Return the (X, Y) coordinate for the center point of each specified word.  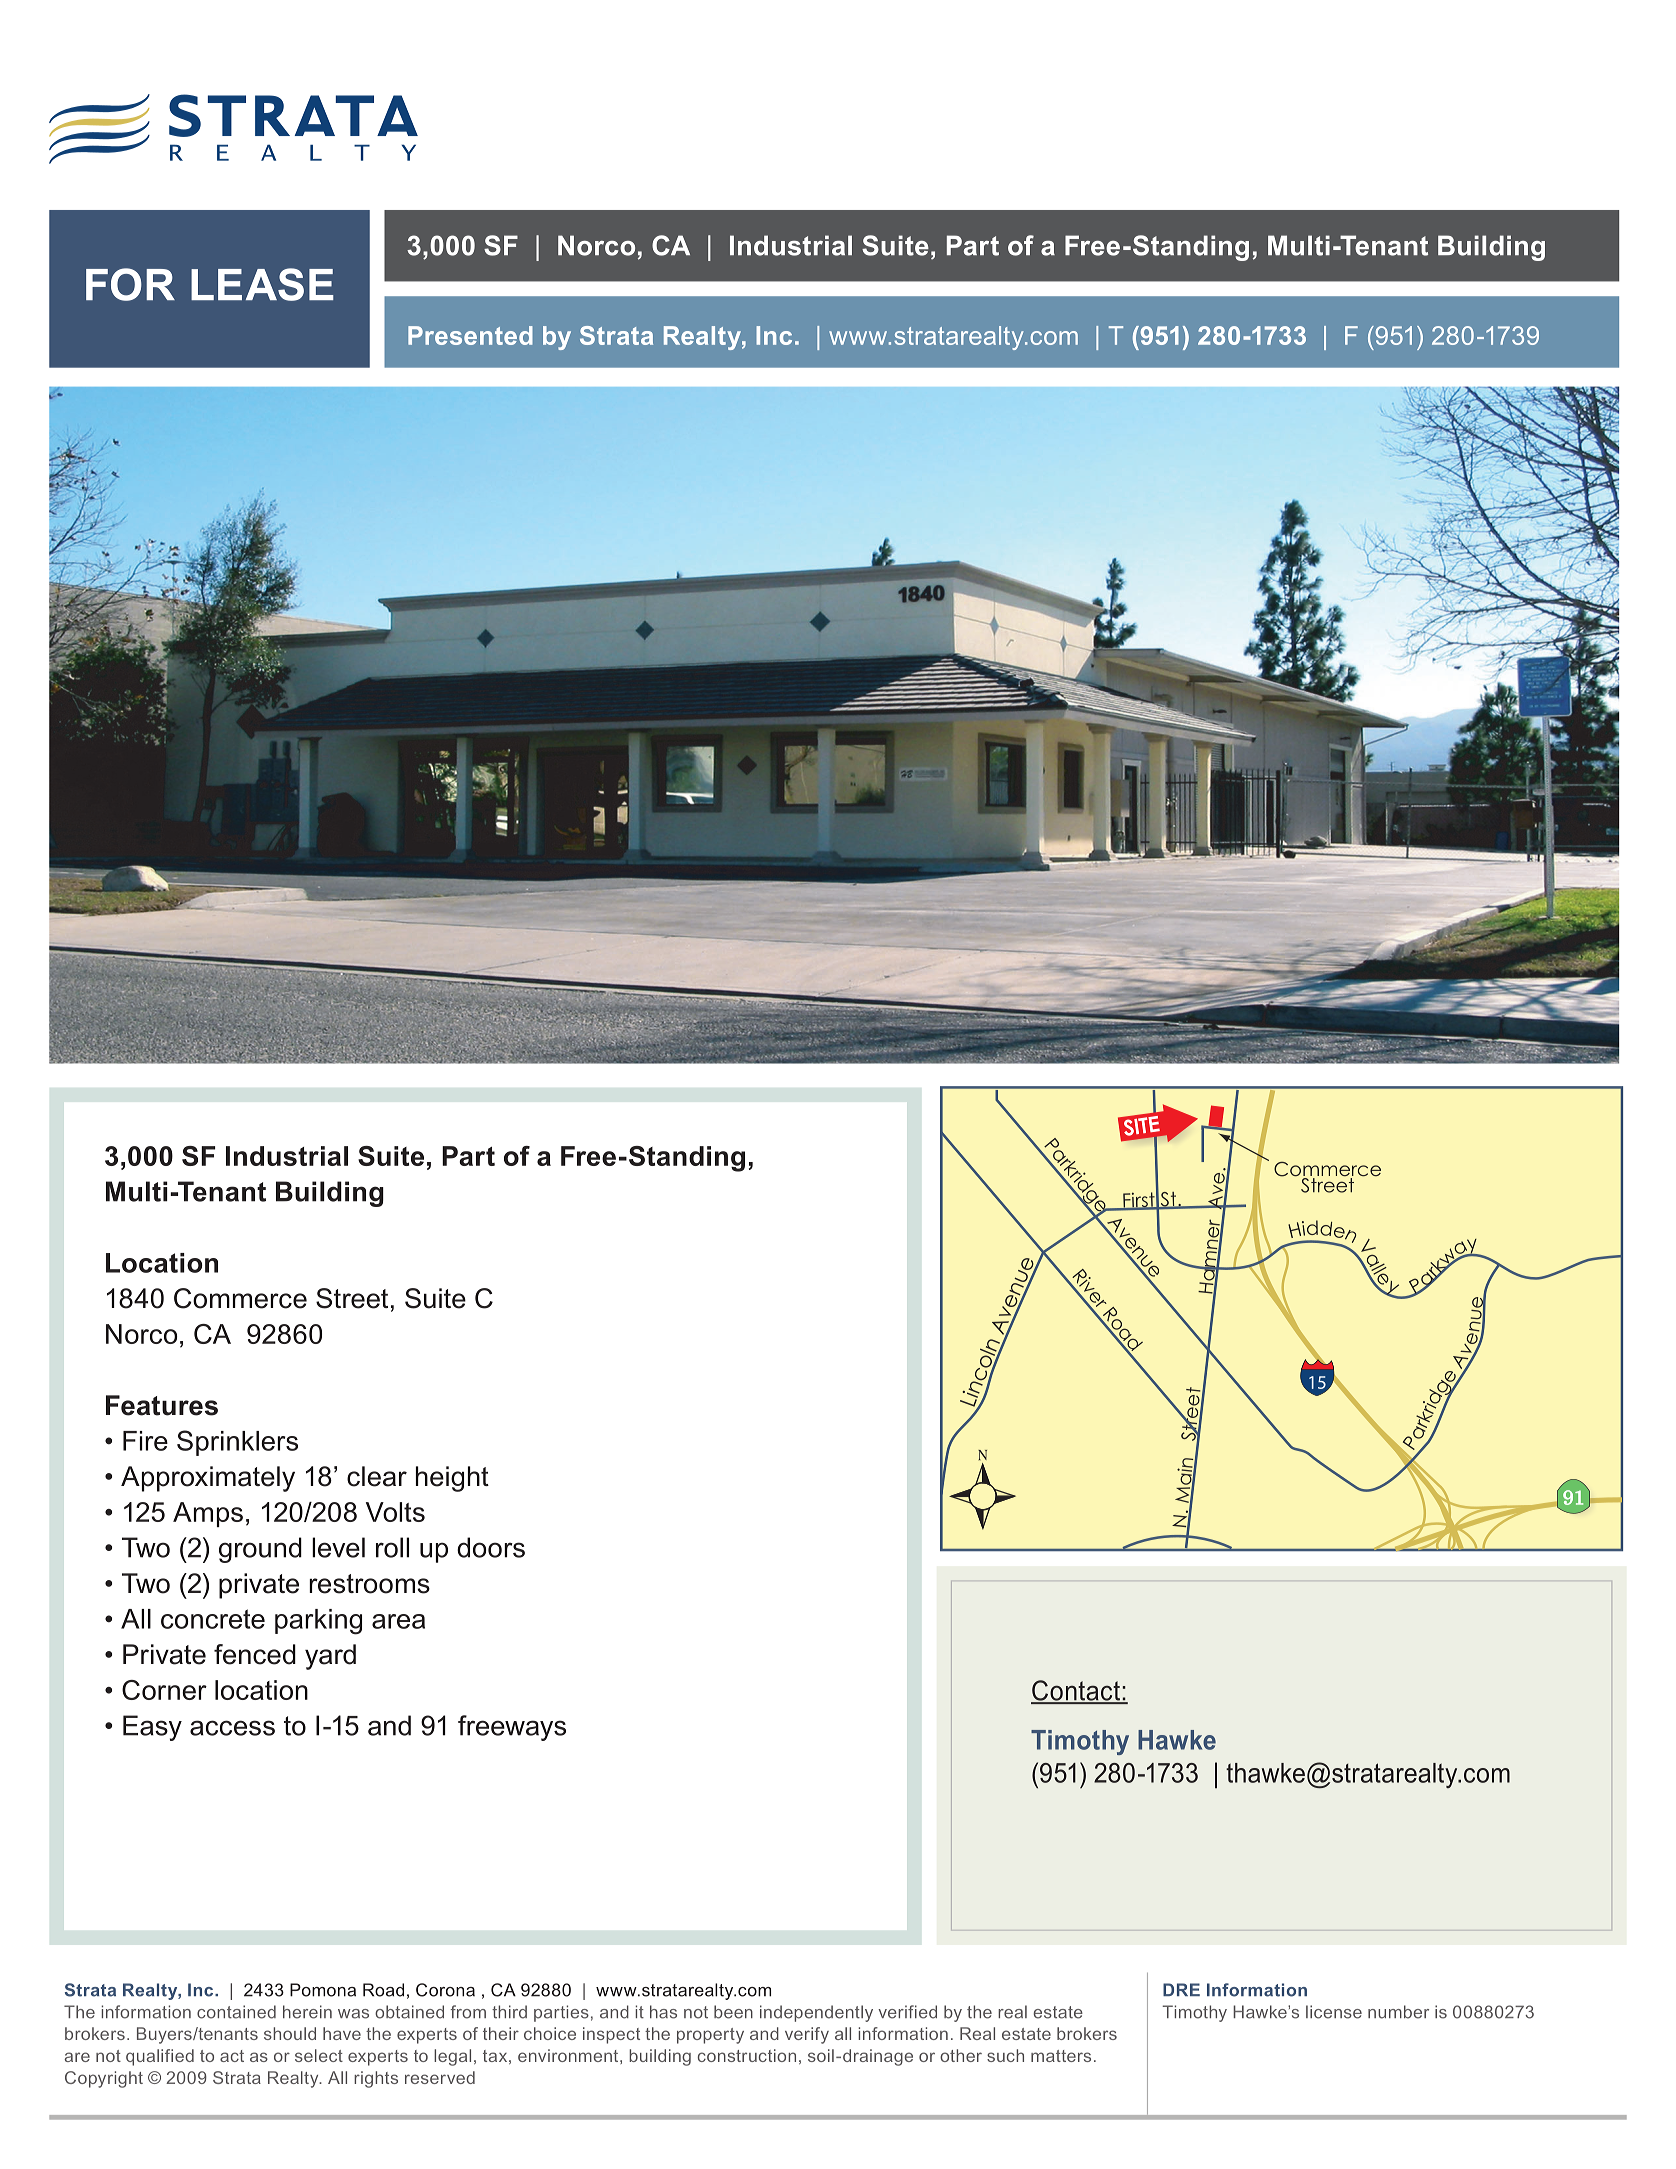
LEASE (262, 284)
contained (236, 2012)
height (452, 1479)
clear (377, 1476)
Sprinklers (237, 1443)
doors (491, 1547)
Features (162, 1405)
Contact (1076, 1691)
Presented (470, 335)
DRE (1181, 1989)
